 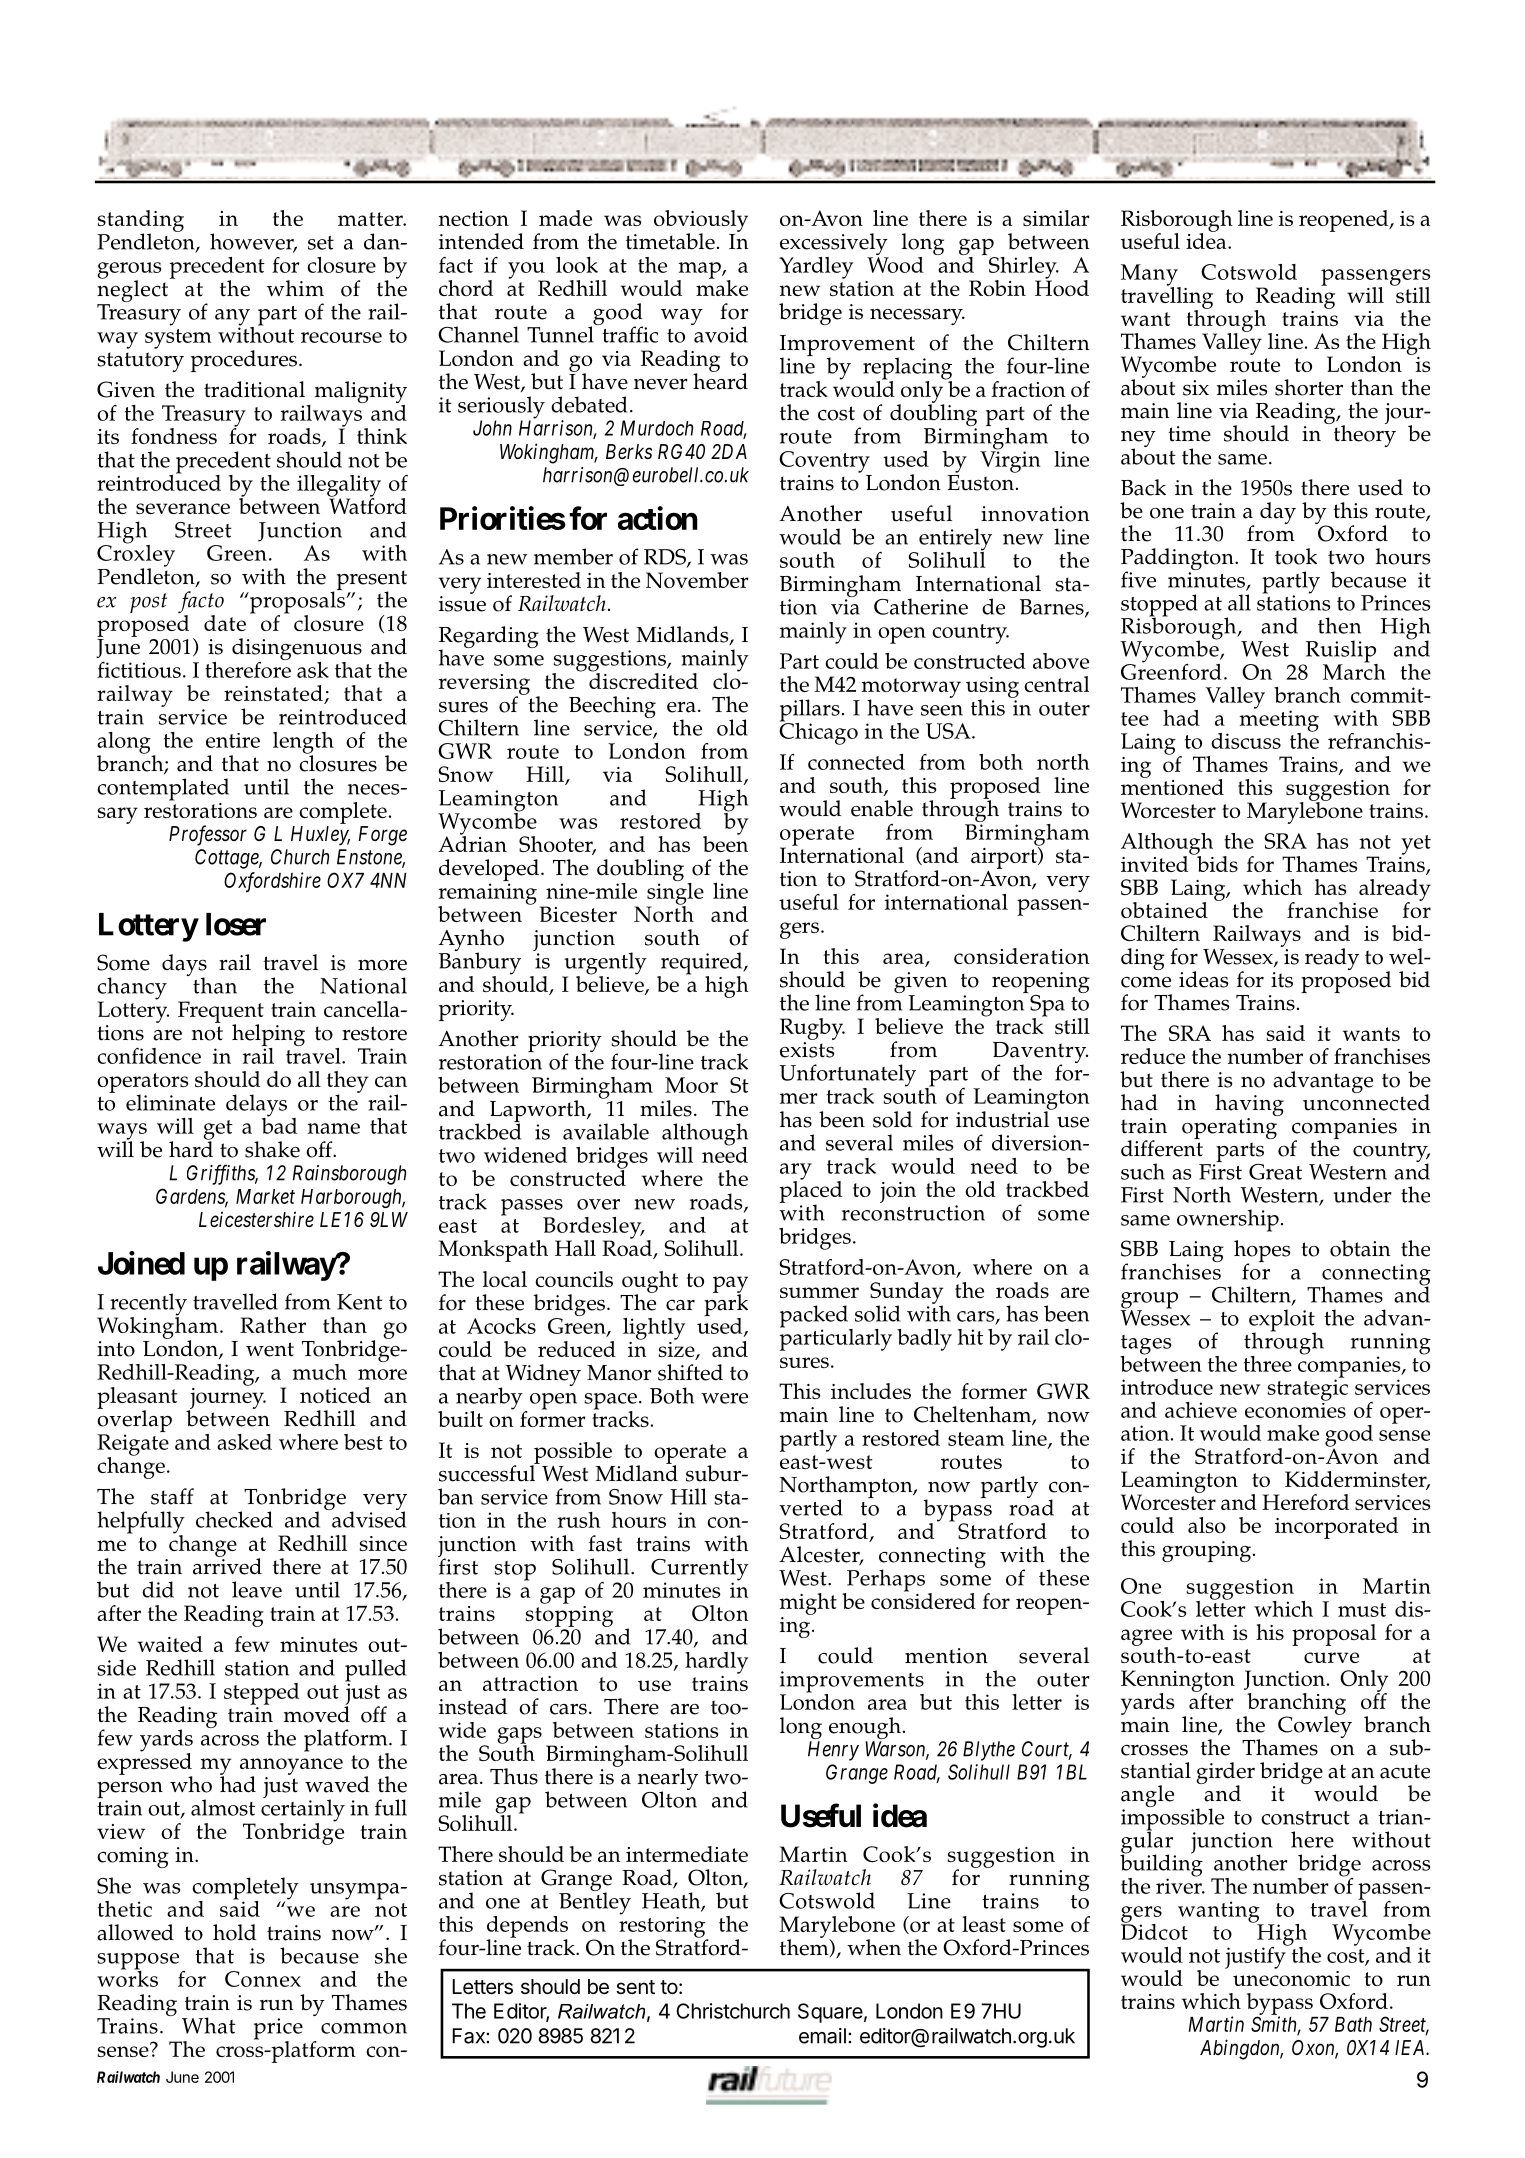 I want to click on Currently, so click(x=700, y=1570).
